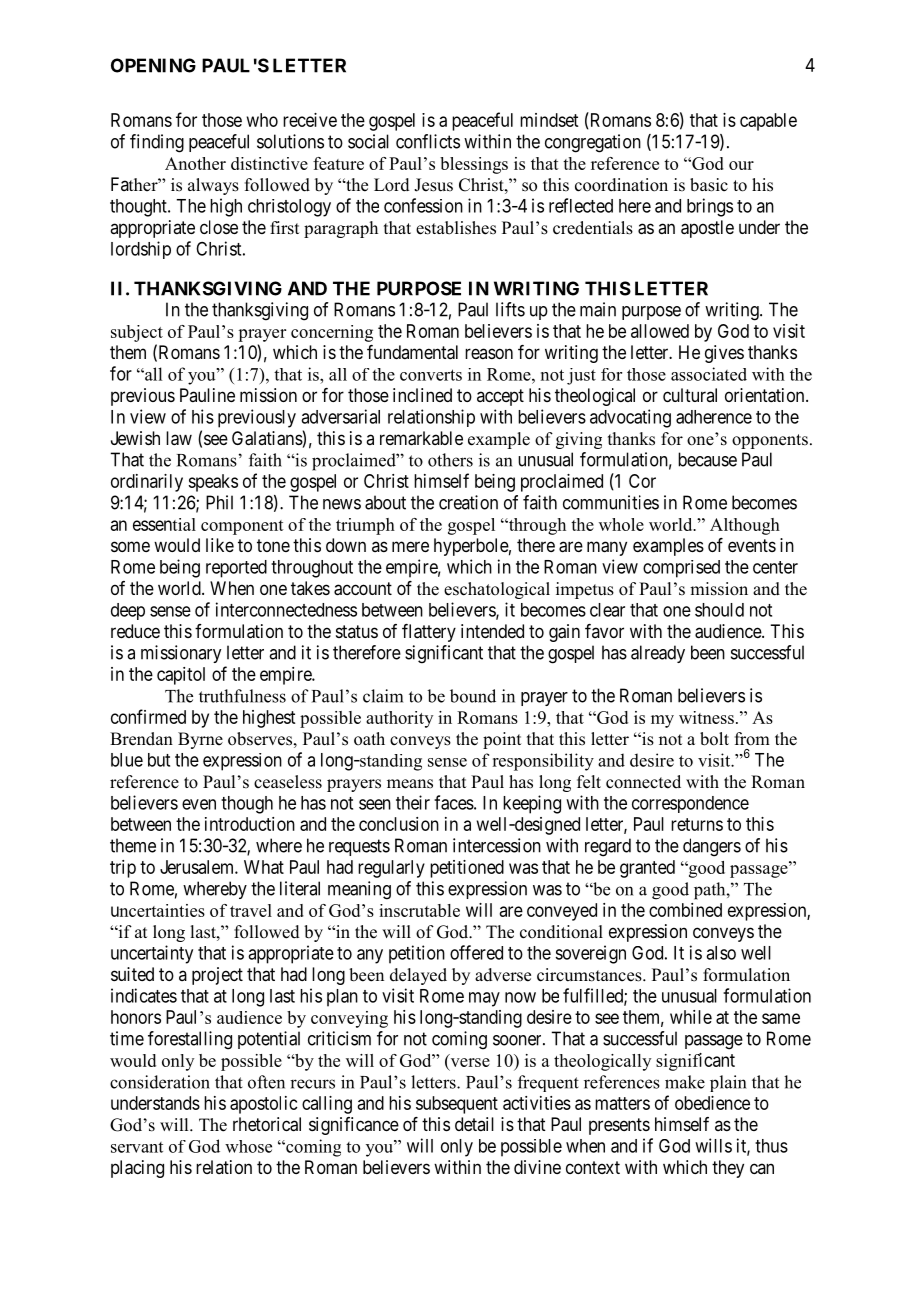 This document has width=924, height=1308. Describe the element at coordinates (137, 333) in the document. I see `subject` at that location.
